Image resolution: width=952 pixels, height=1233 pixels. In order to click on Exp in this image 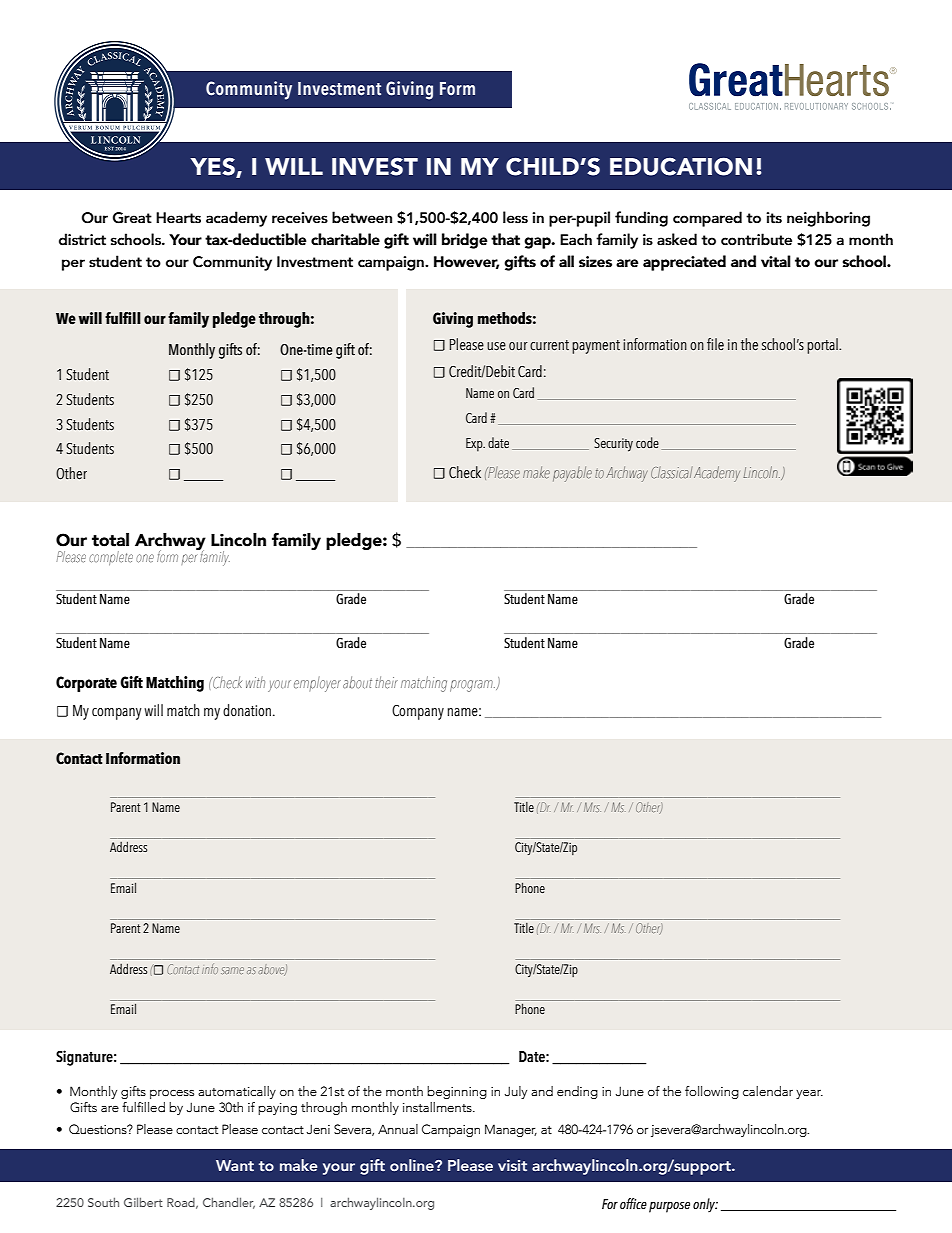, I will do `click(475, 445)`.
